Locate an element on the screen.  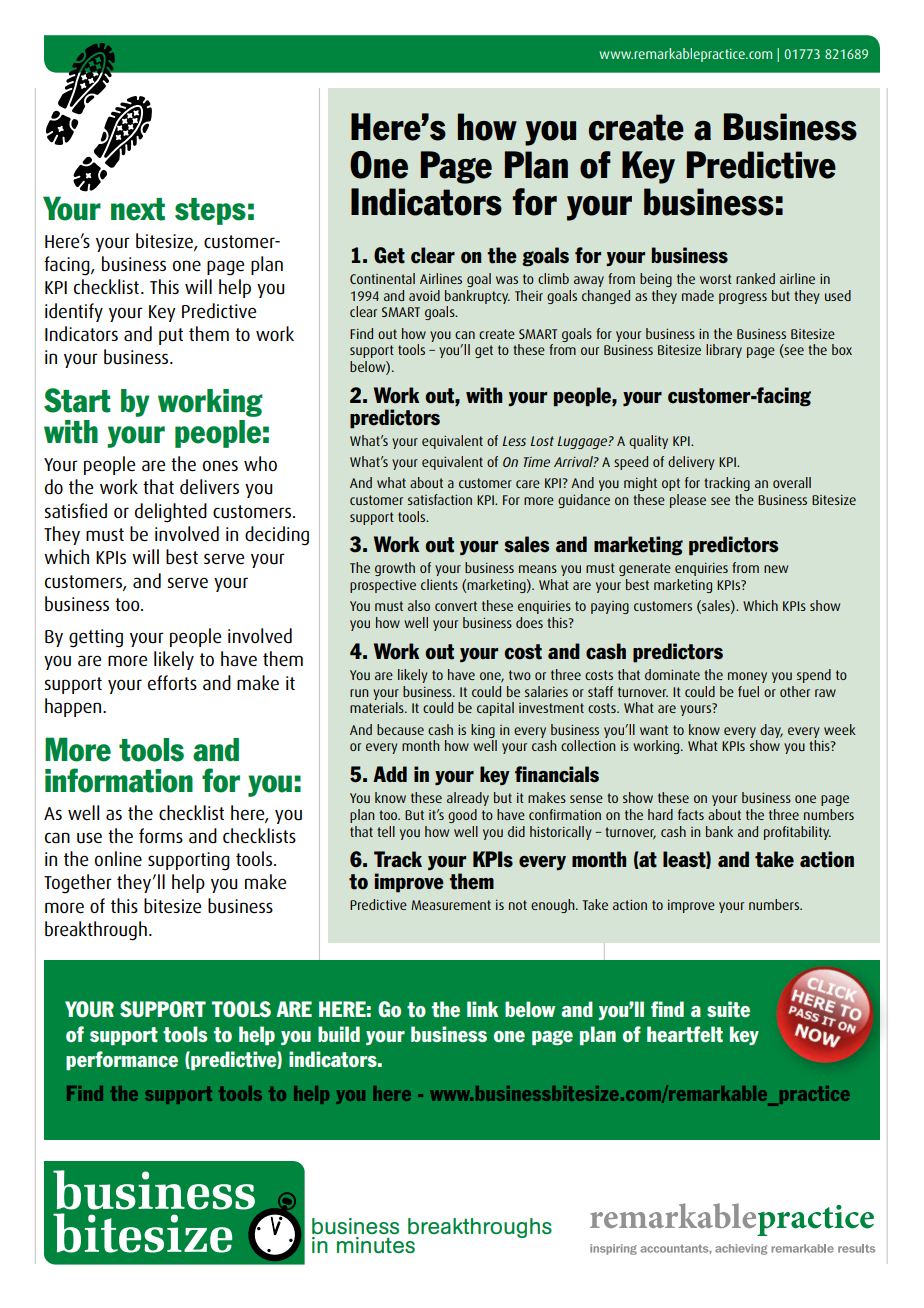
money is located at coordinates (747, 677).
